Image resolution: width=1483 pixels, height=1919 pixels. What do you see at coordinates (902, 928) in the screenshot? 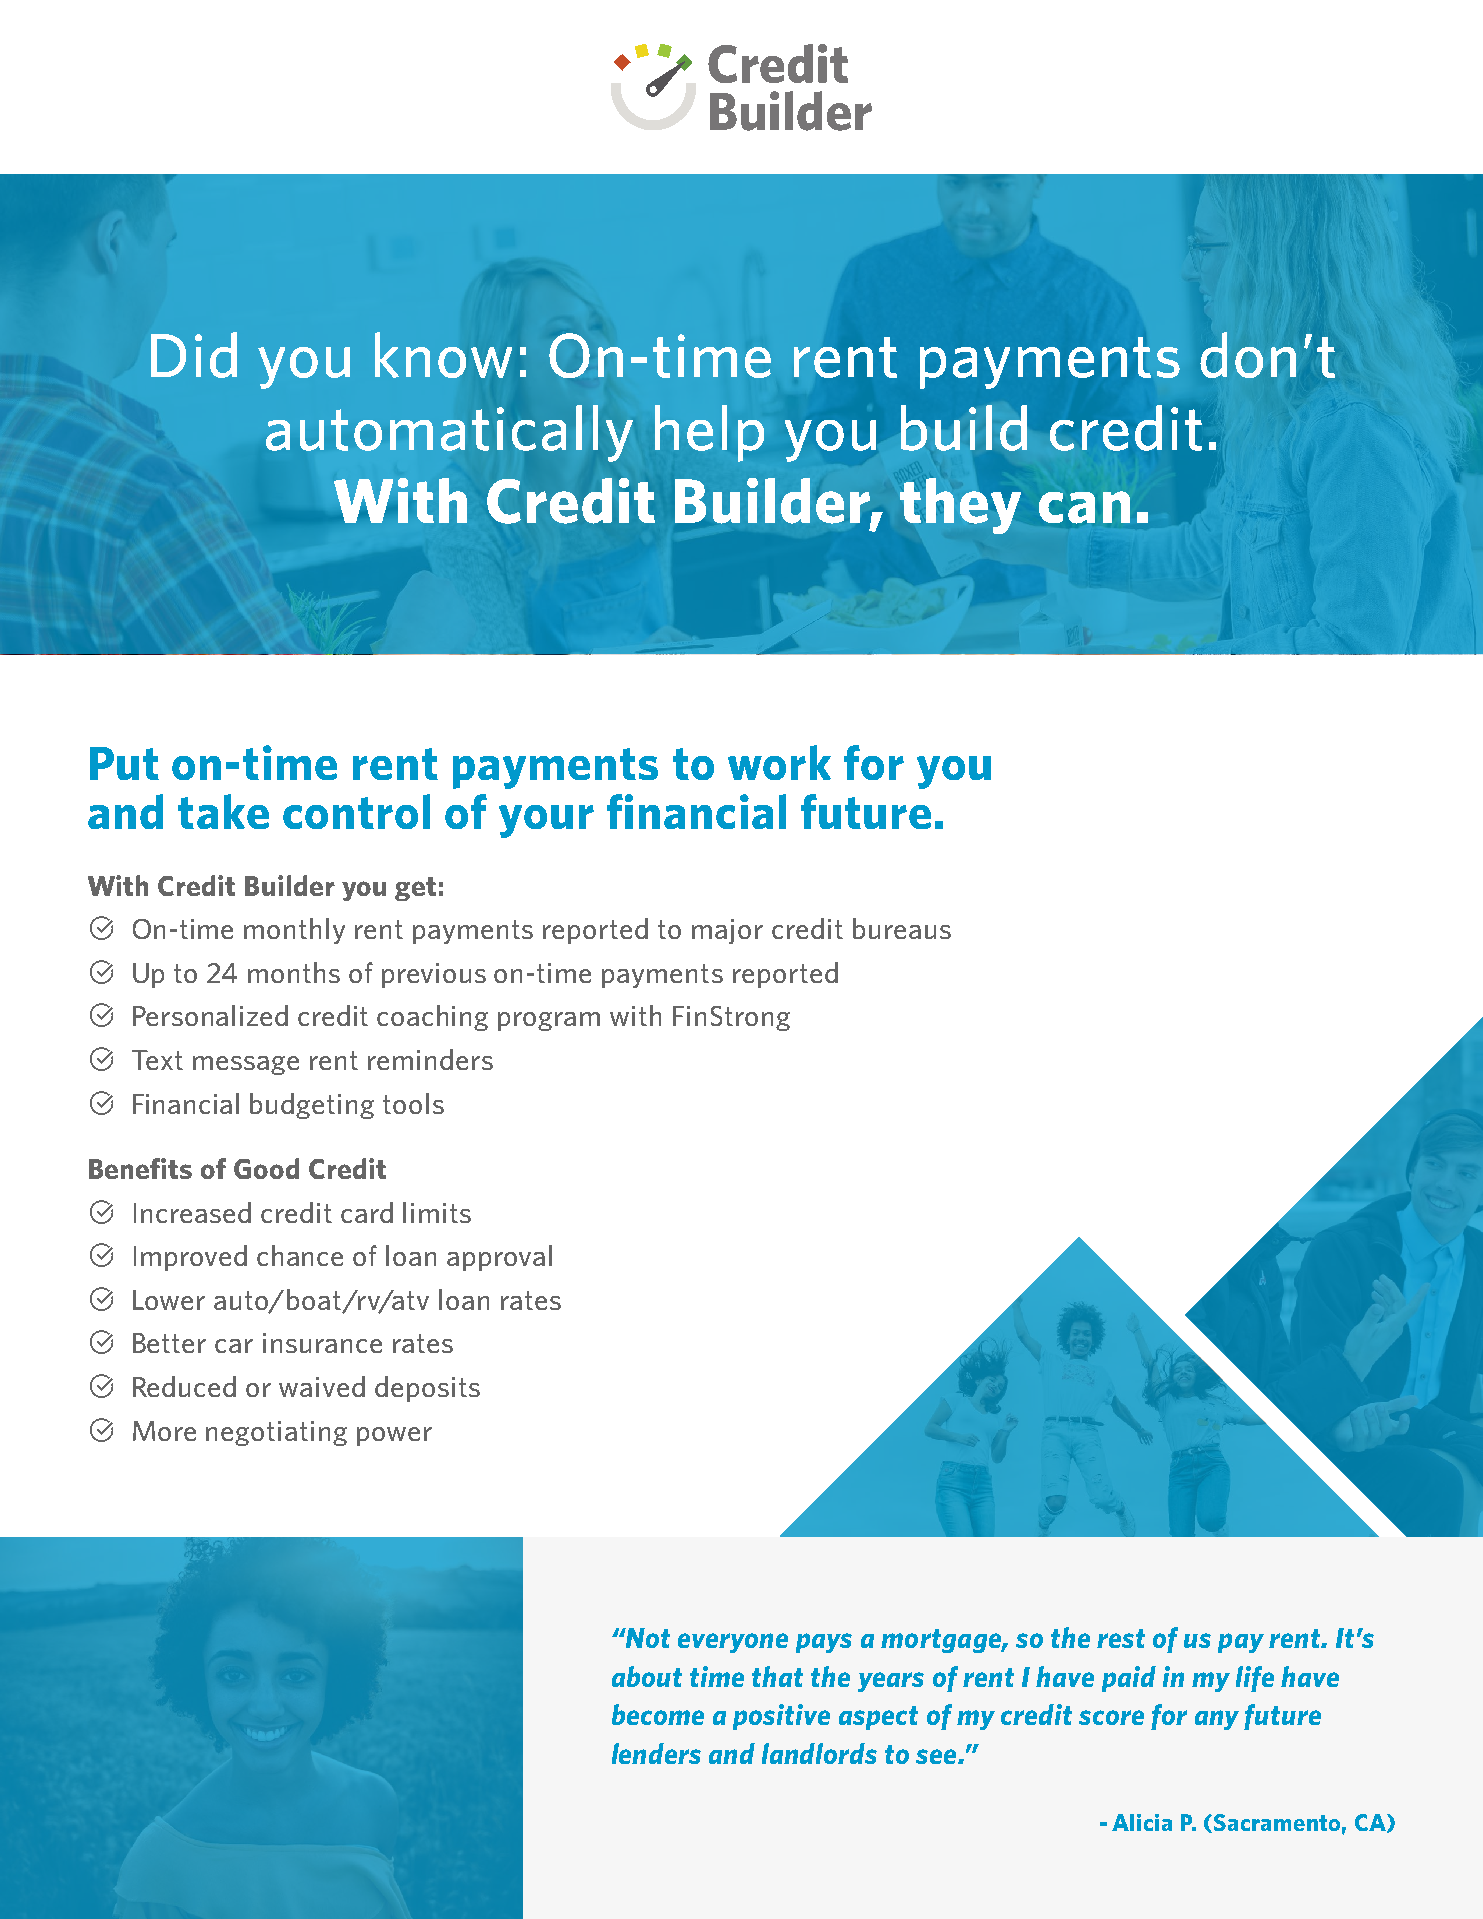
I see `bureaus` at bounding box center [902, 928].
